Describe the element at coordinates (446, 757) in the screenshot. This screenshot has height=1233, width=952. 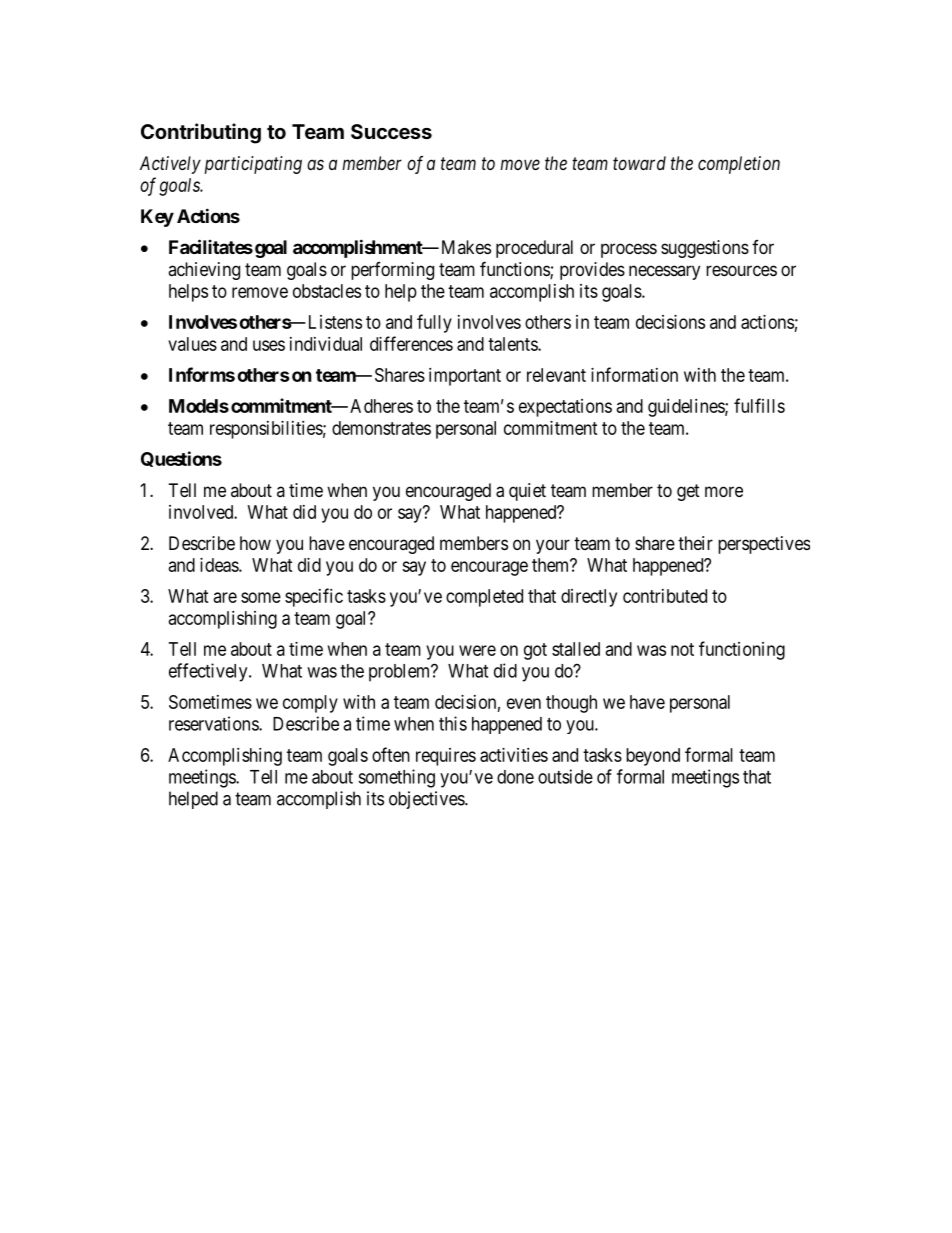
I see `requires` at that location.
